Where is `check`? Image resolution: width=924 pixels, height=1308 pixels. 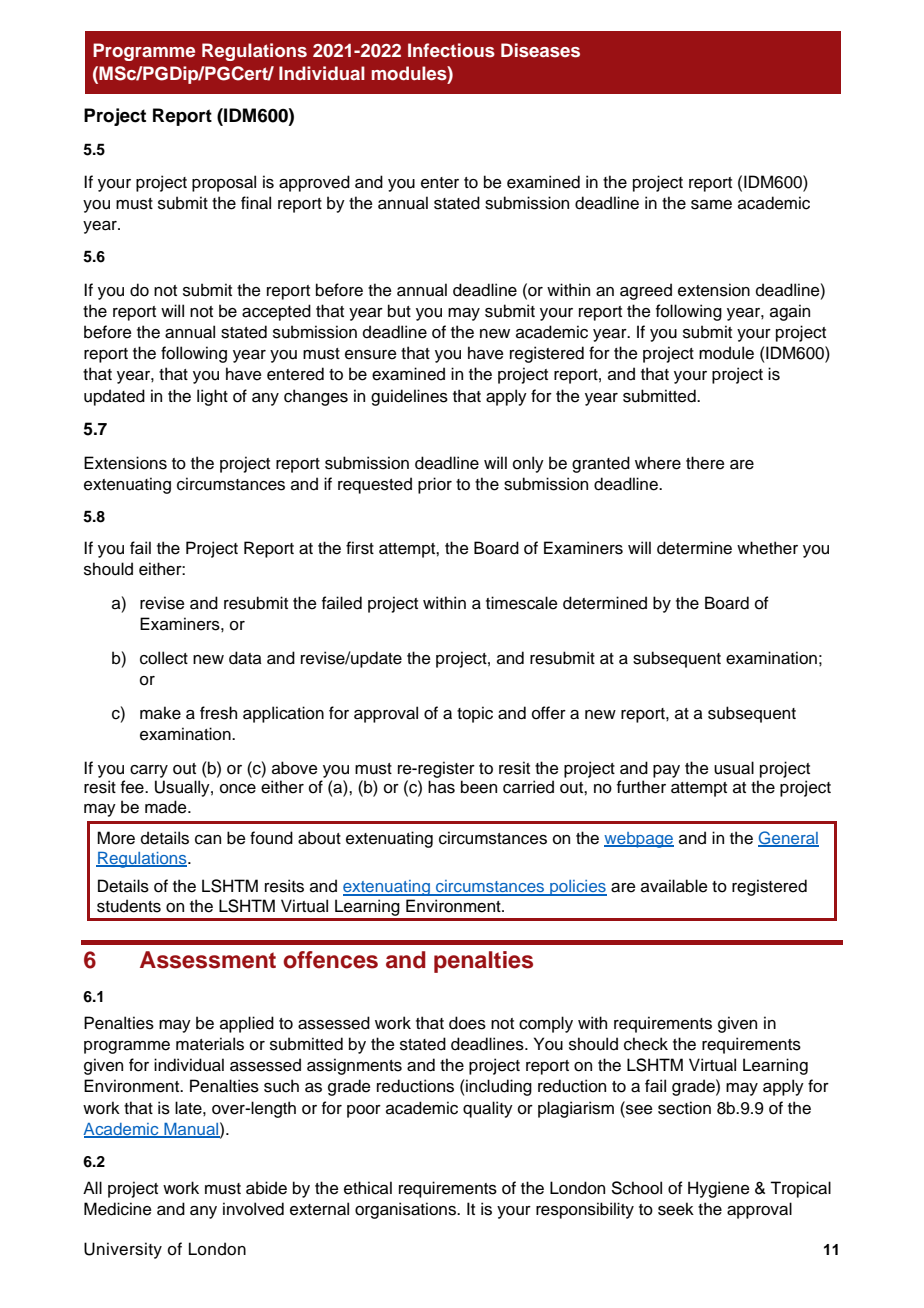 check is located at coordinates (646, 1044).
